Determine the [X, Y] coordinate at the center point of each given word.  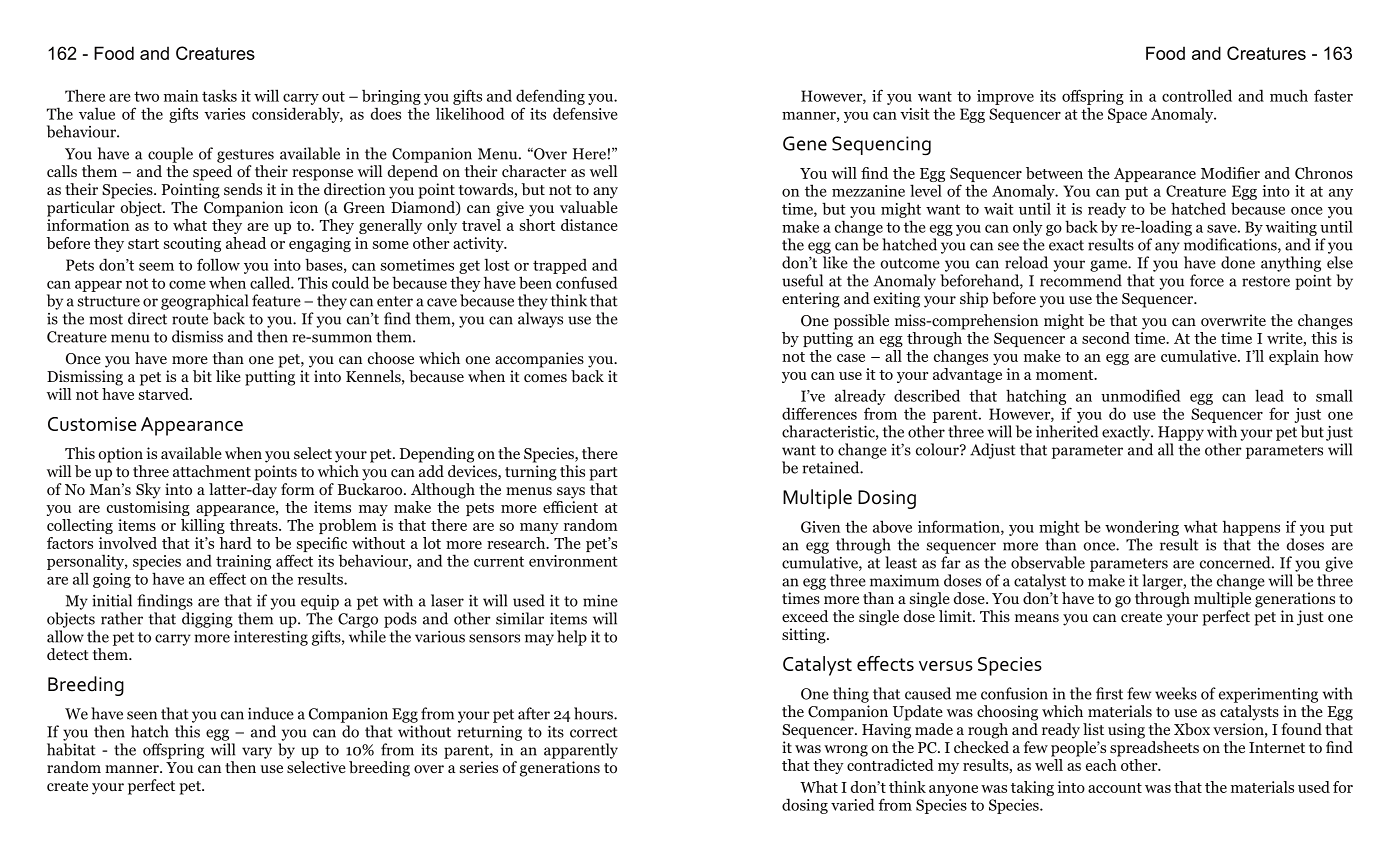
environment [573, 561]
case [851, 358]
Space [1127, 115]
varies [224, 114]
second [1106, 338]
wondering [1142, 528]
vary [257, 753]
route [190, 319]
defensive [585, 113]
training [243, 562]
